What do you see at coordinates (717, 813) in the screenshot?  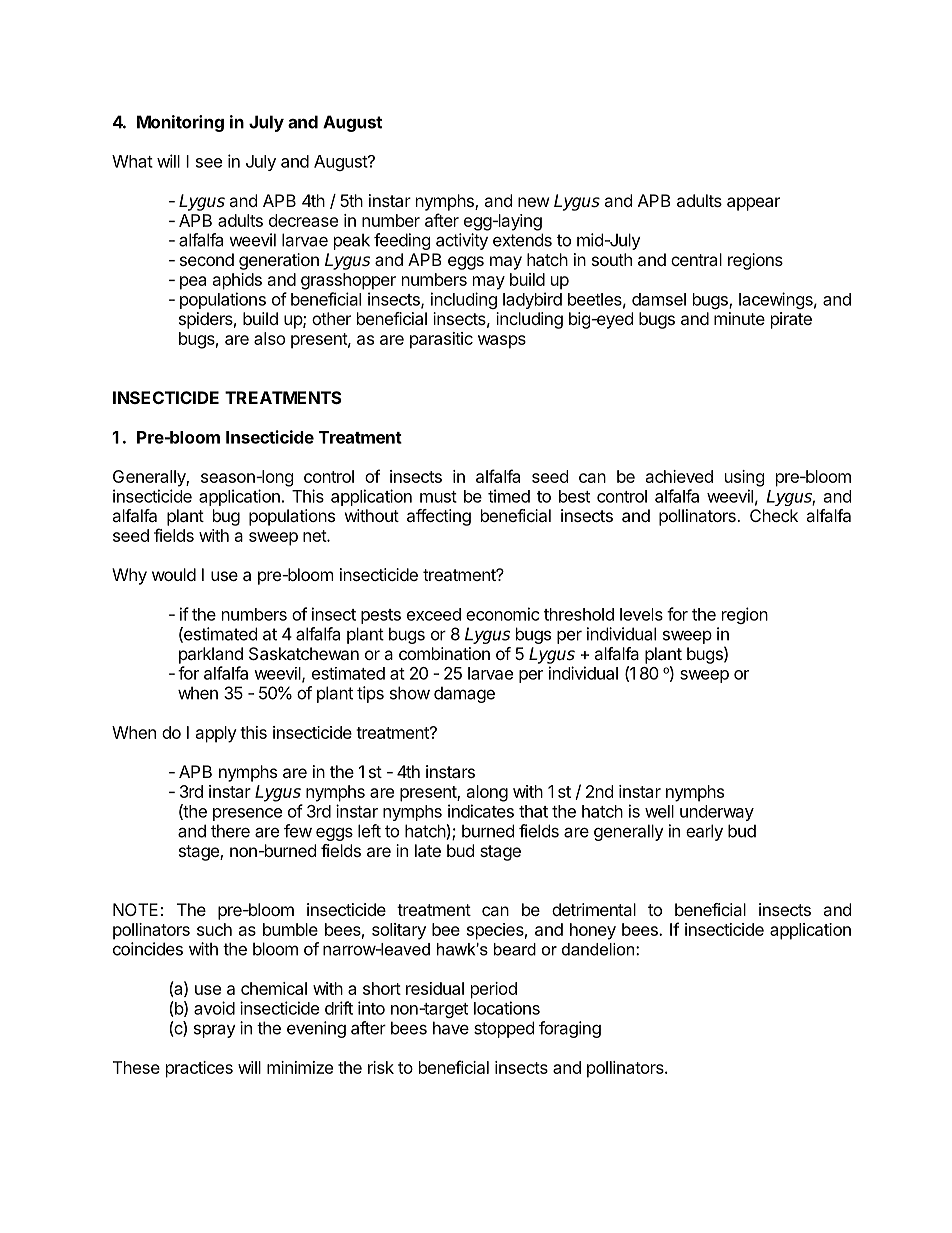 I see `underway` at bounding box center [717, 813].
